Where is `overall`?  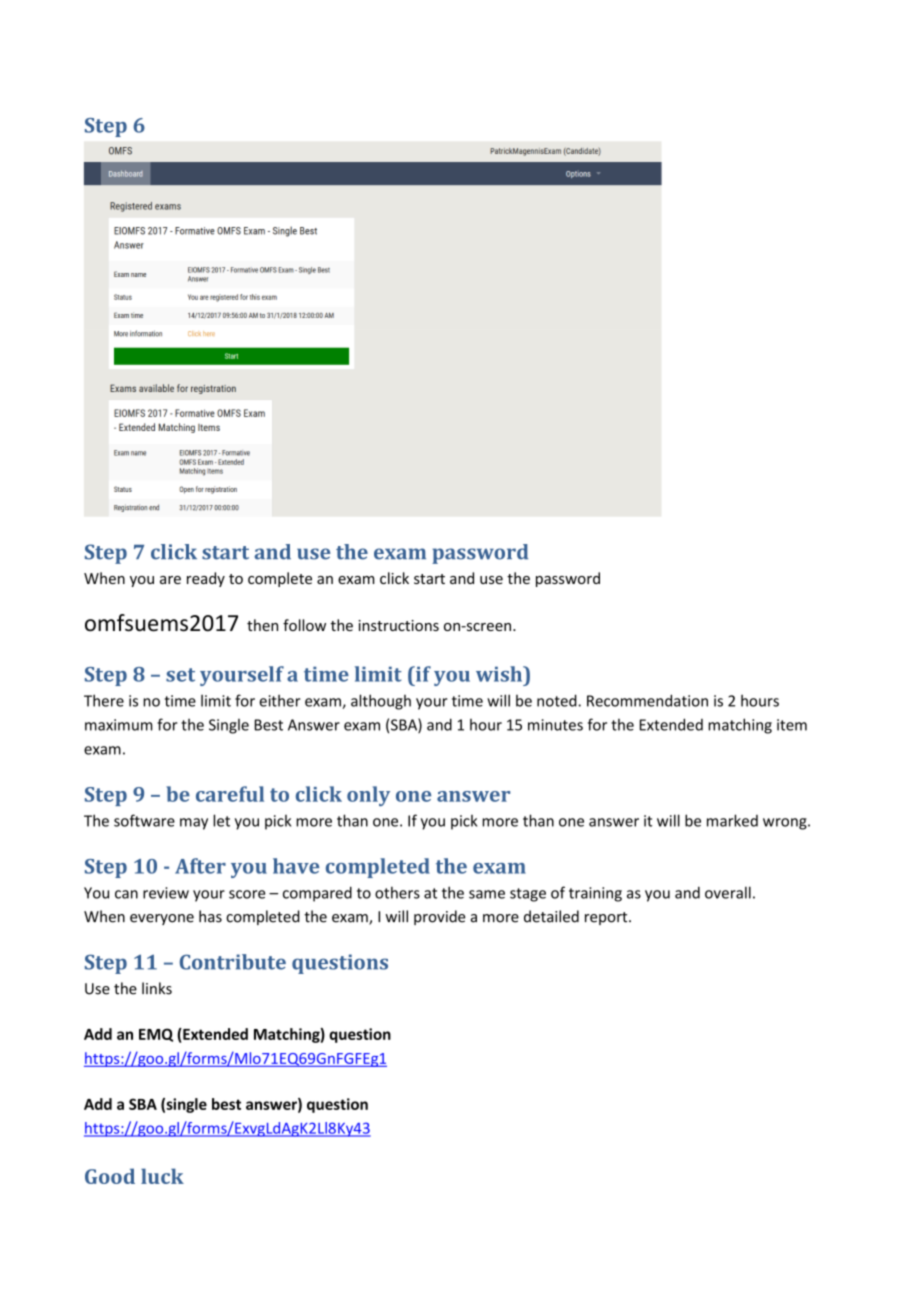
overall is located at coordinates (728, 892).
